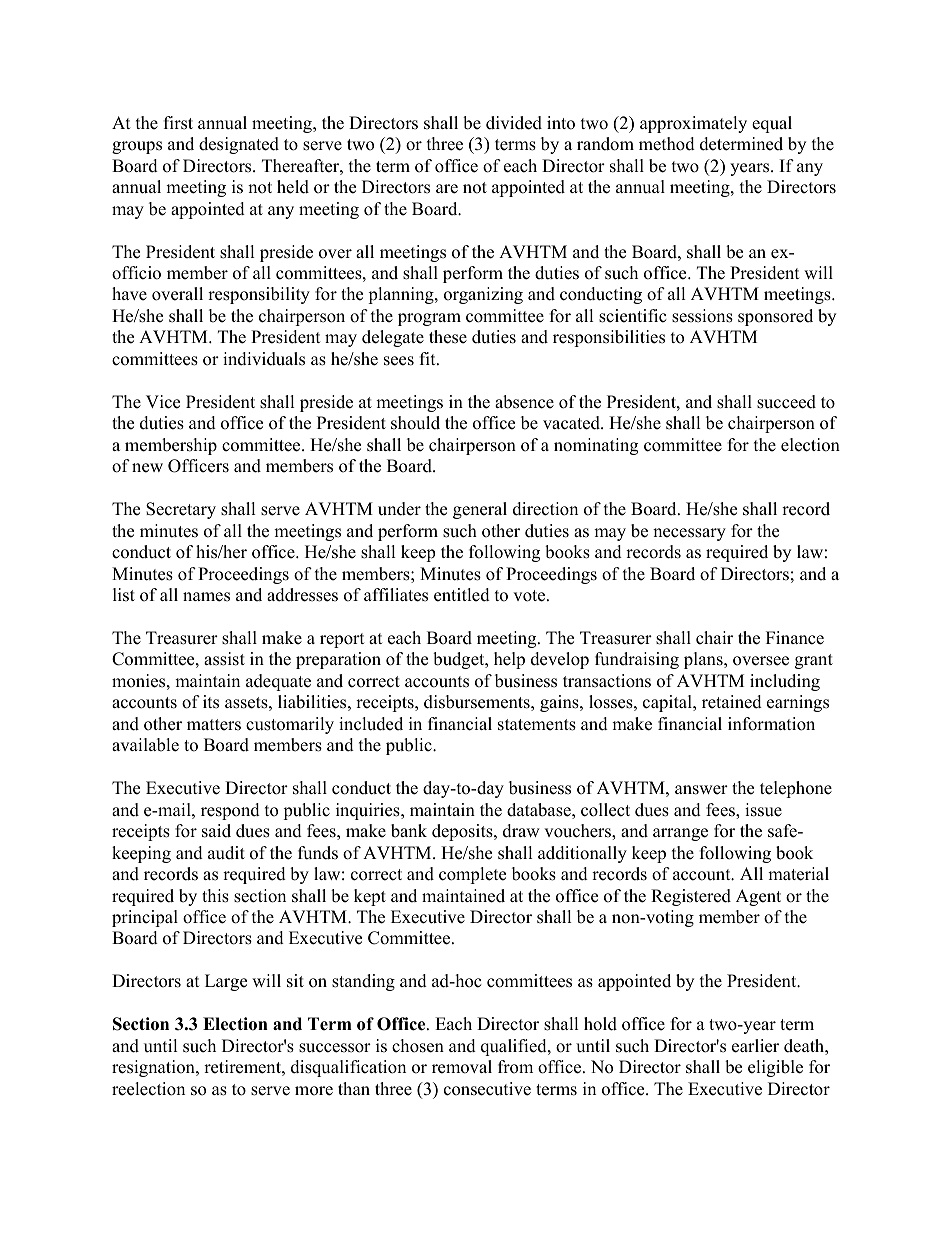  Describe the element at coordinates (239, 145) in the screenshot. I see `designated` at that location.
